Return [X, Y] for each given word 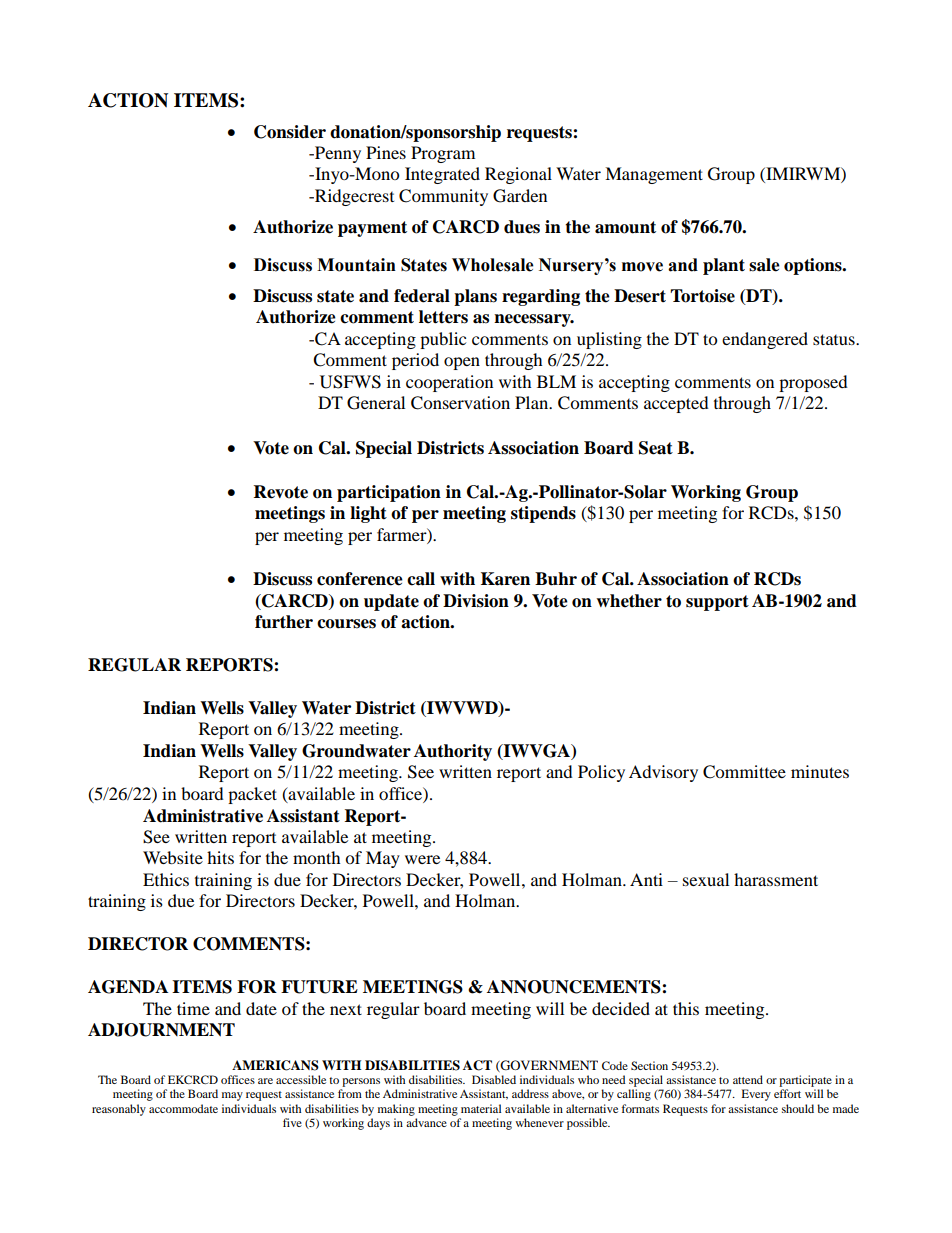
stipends [543, 514]
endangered [765, 340]
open [462, 363]
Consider [290, 132]
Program [443, 154]
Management [654, 175]
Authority [453, 752]
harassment [776, 879]
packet [252, 795]
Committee [744, 772]
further [284, 622]
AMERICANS [275, 1065]
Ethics [166, 879]
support [717, 603]
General [376, 403]
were [422, 859]
